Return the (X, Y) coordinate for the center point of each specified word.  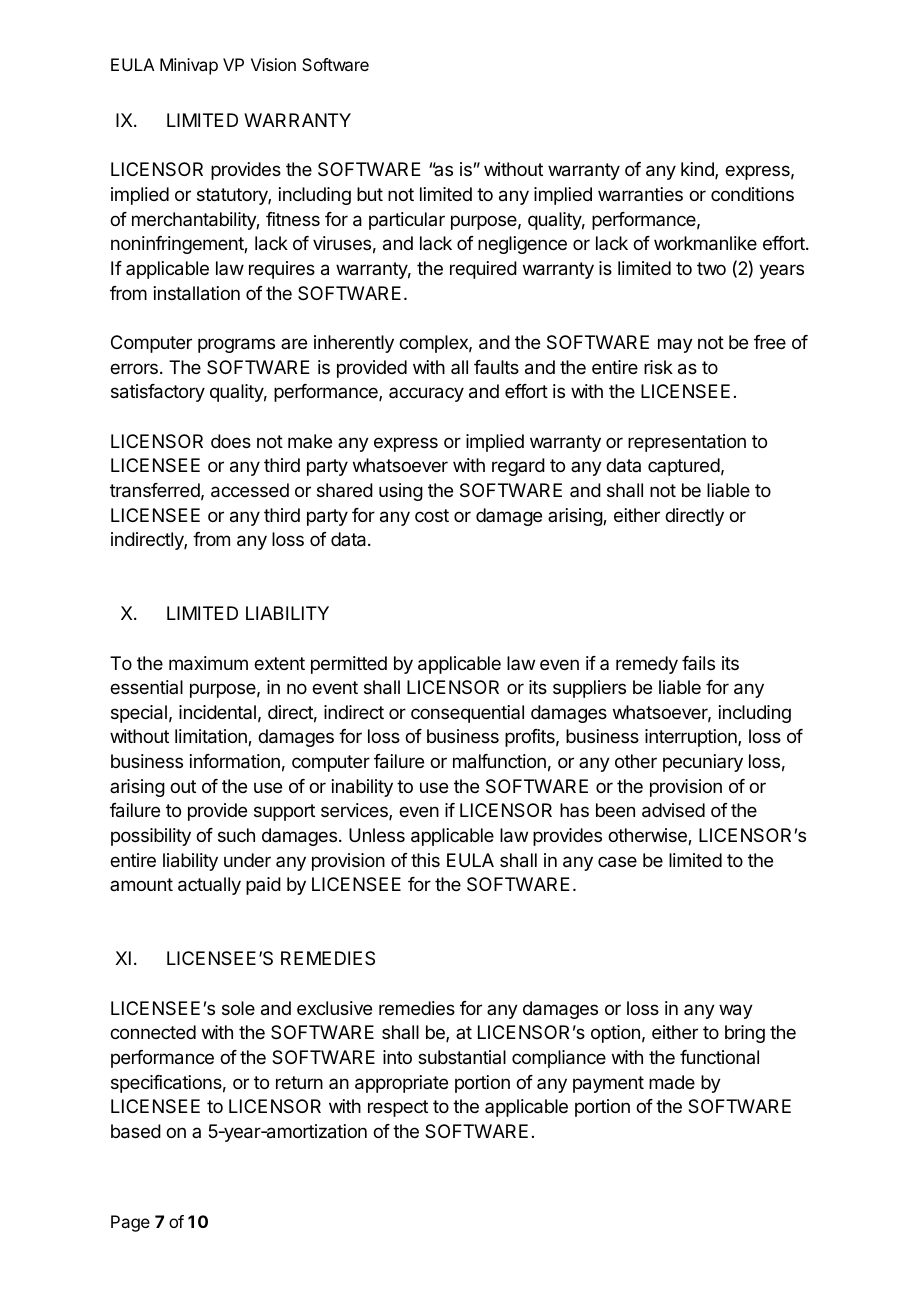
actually (209, 886)
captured (684, 467)
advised (673, 810)
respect (398, 1108)
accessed (250, 490)
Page (130, 1223)
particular (407, 221)
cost (432, 515)
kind (698, 170)
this (425, 860)
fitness (293, 219)
